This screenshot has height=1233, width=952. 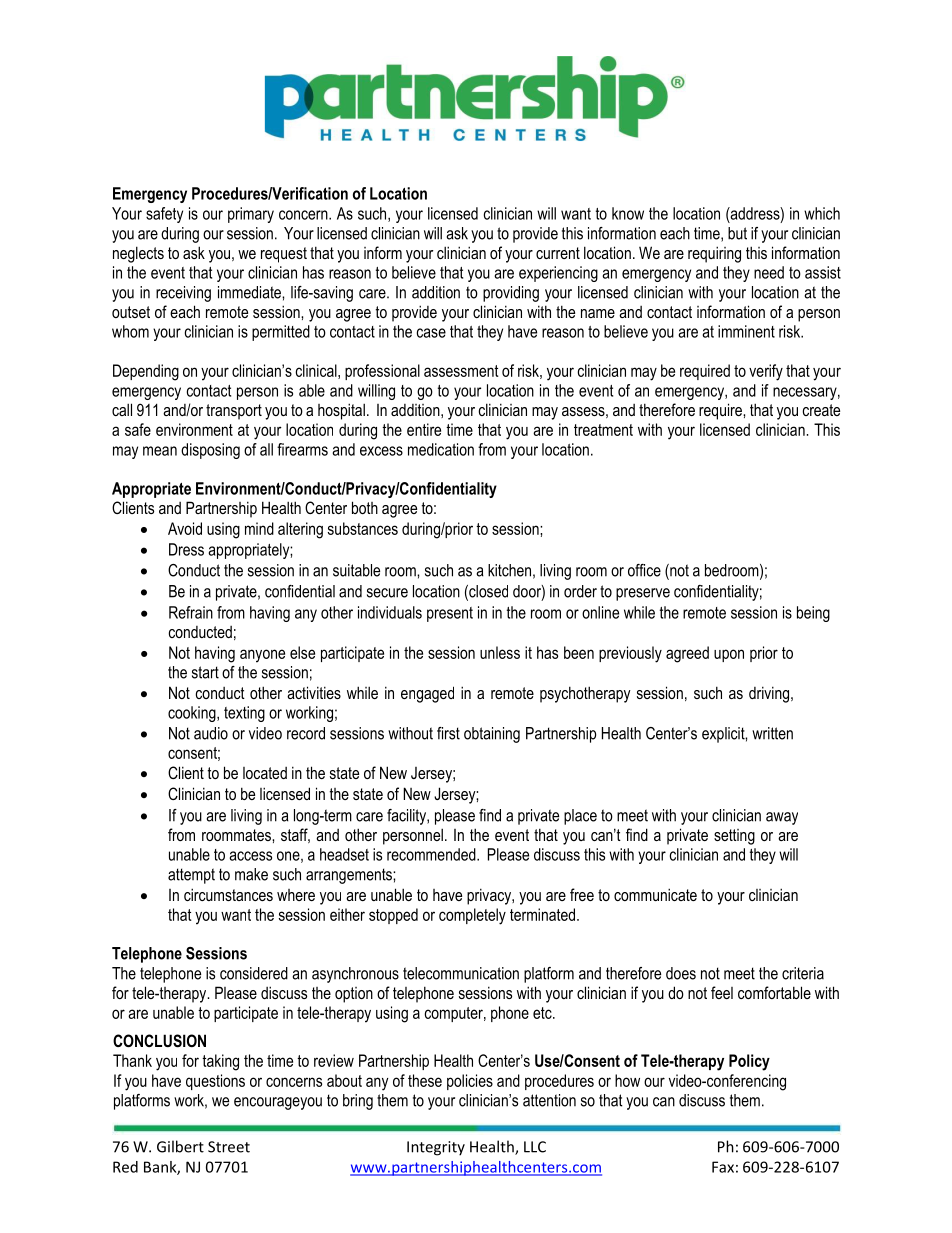 What do you see at coordinates (737, 233) in the screenshot?
I see `but` at bounding box center [737, 233].
